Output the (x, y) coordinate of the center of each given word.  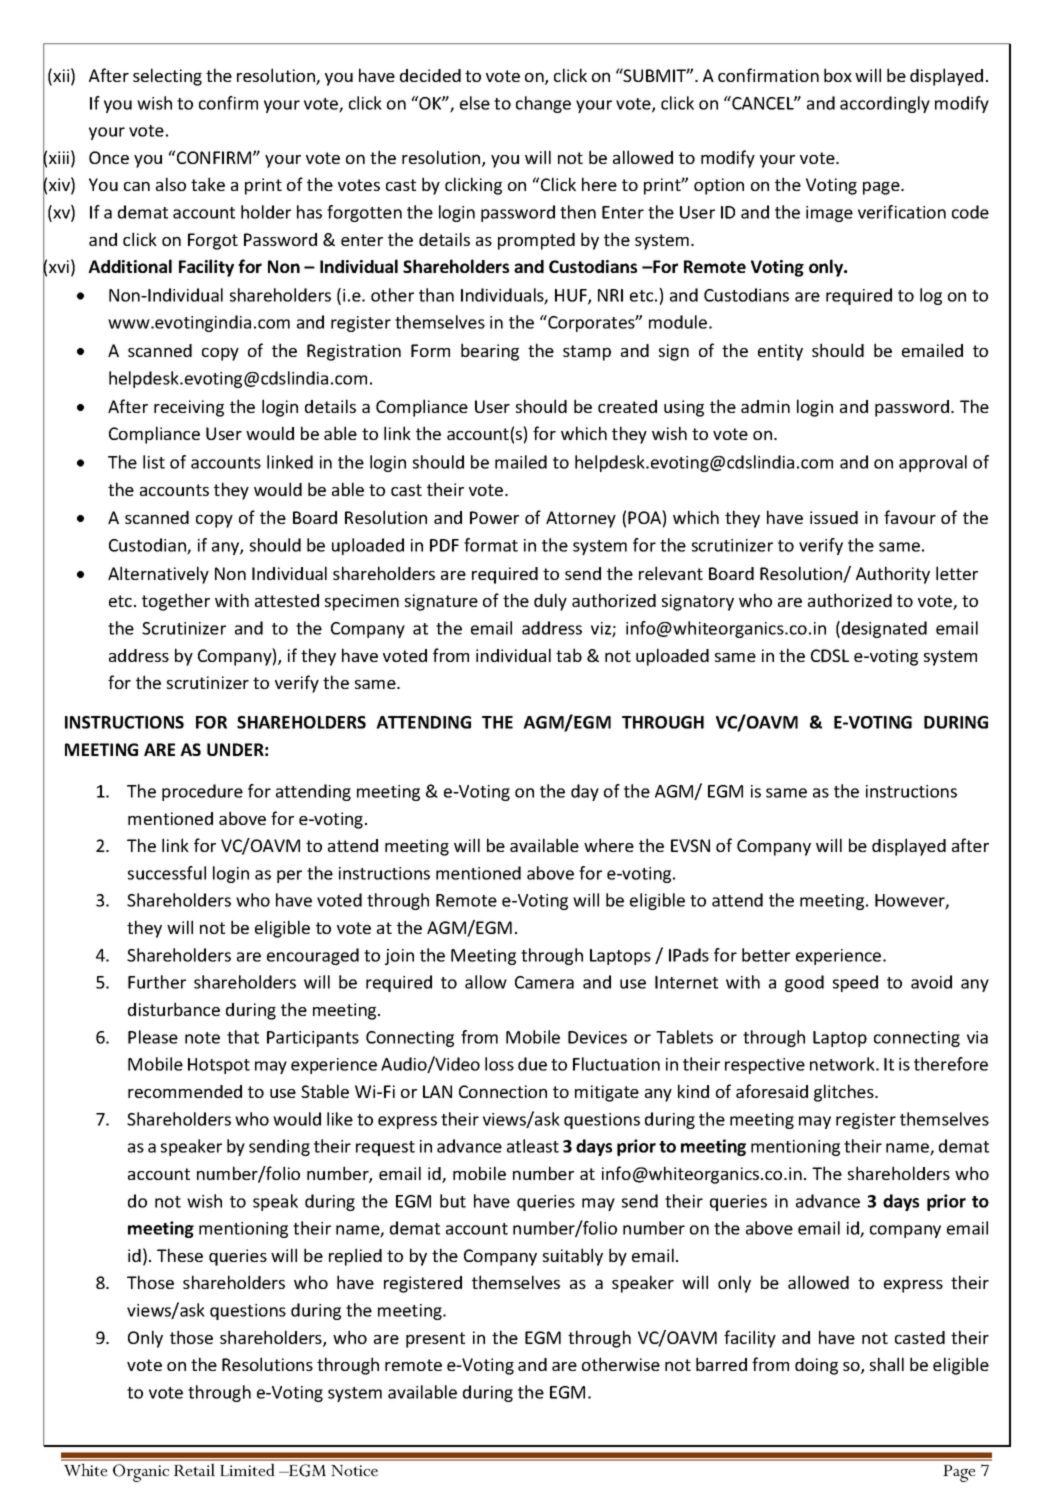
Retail (194, 1469)
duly (550, 602)
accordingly (885, 104)
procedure (202, 792)
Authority (893, 575)
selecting (167, 77)
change (543, 104)
